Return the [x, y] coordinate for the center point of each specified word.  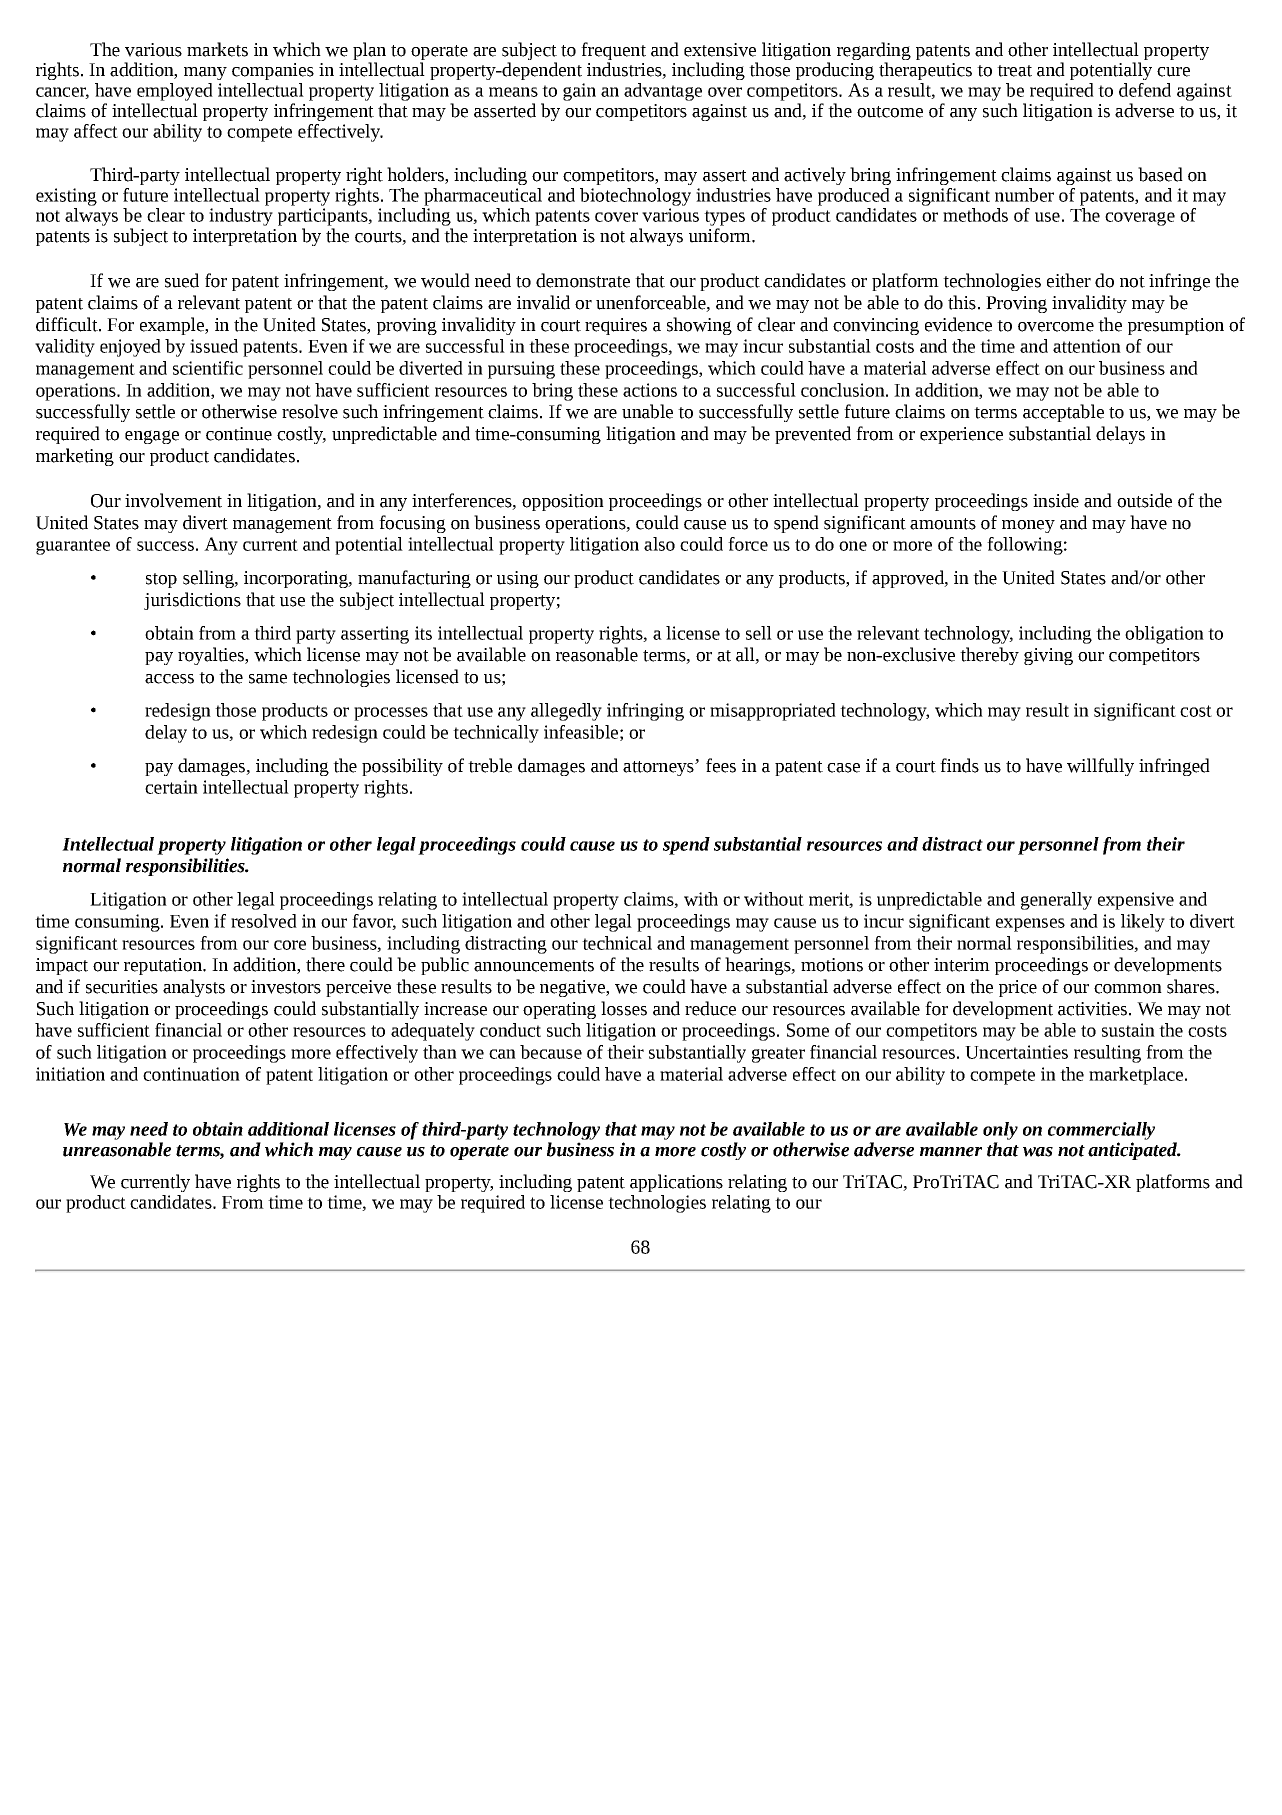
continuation [191, 1074]
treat [1014, 71]
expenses [1030, 925]
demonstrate [583, 280]
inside [1056, 500]
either [1069, 280]
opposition [563, 502]
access [169, 679]
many [205, 73]
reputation [164, 966]
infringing [645, 712]
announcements [534, 966]
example [173, 326]
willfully [1100, 767]
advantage [663, 92]
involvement [173, 500]
